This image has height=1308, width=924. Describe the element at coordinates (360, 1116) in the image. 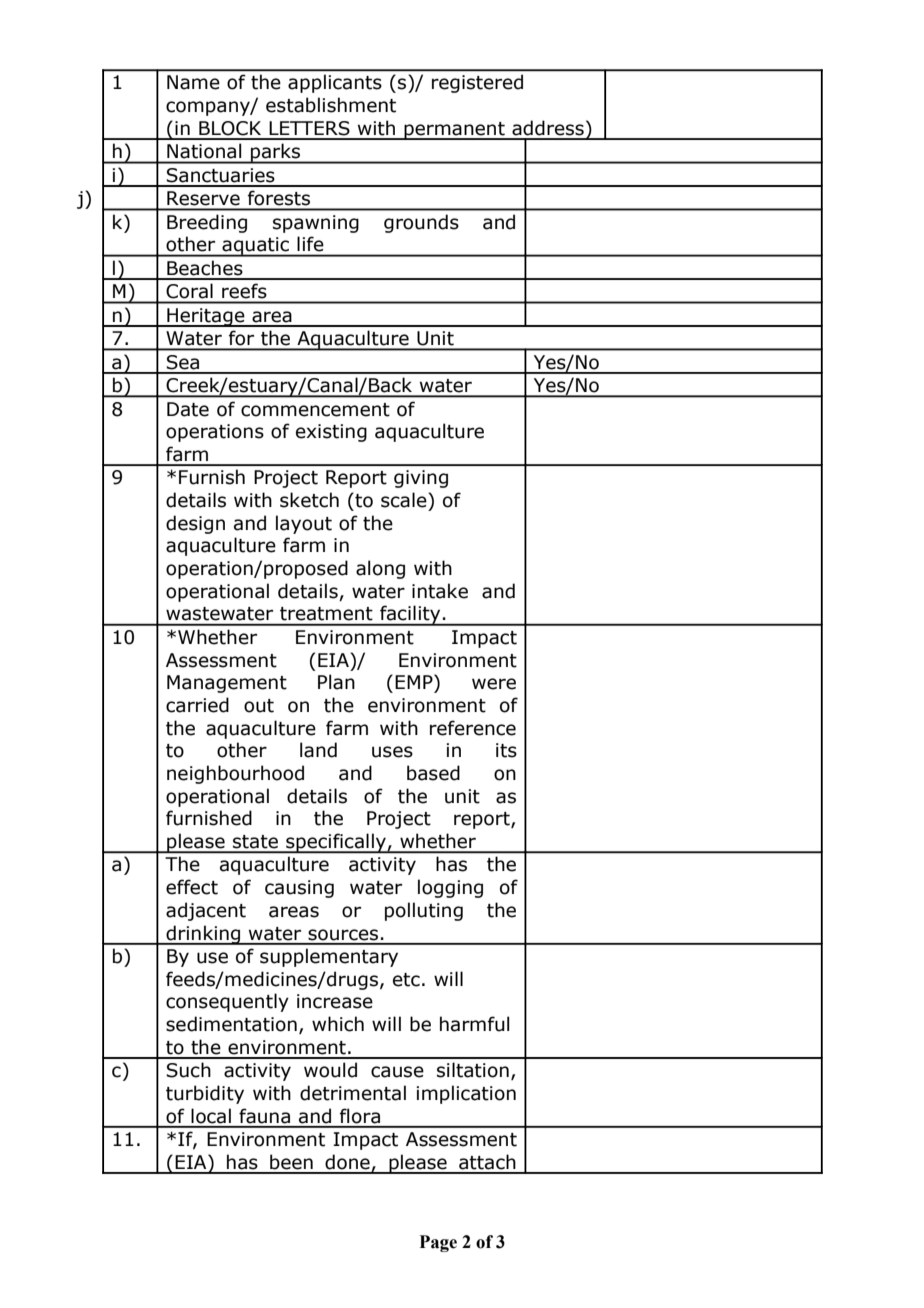

I see `flora` at that location.
